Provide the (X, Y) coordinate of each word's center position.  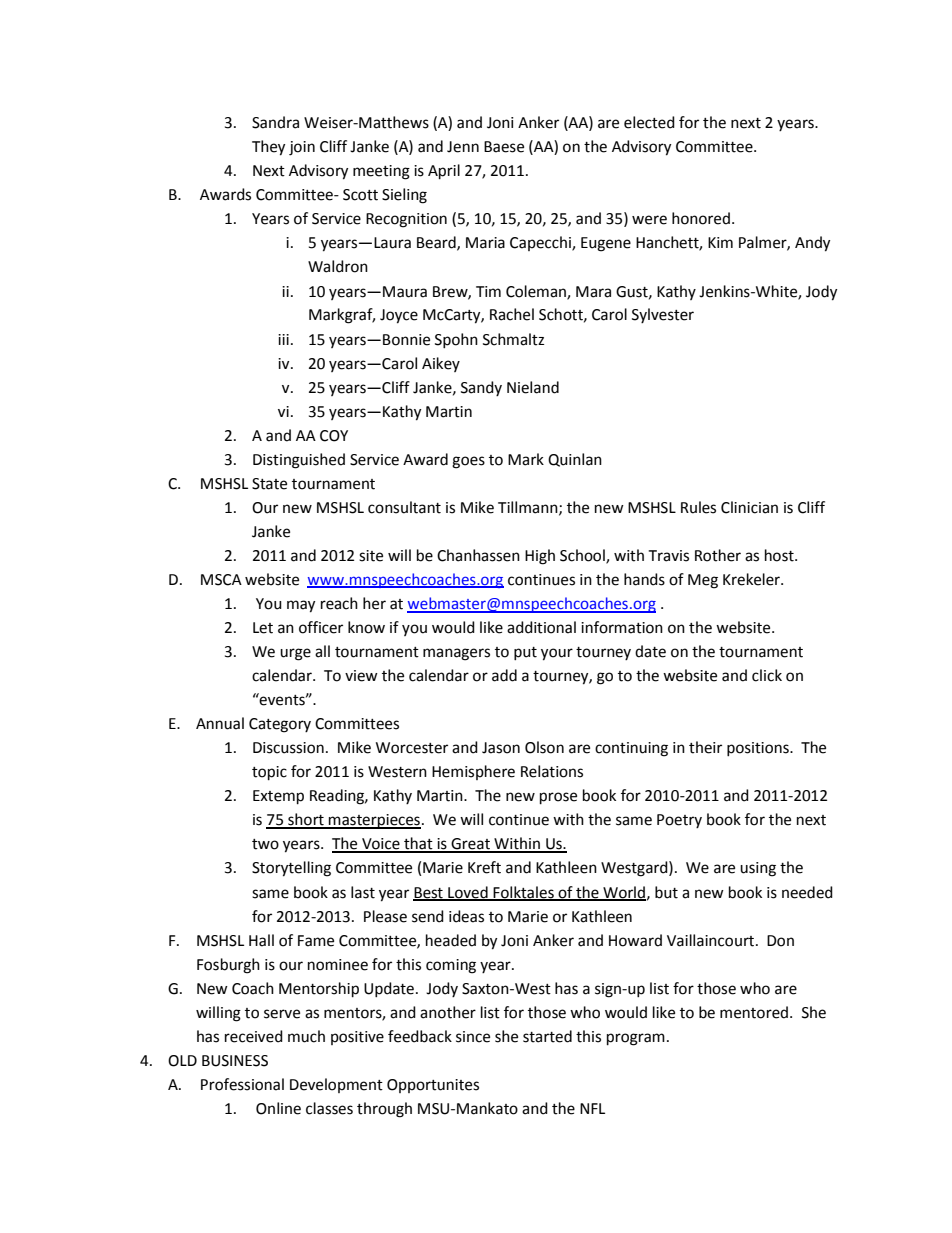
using (758, 869)
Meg (703, 581)
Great (470, 845)
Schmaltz (513, 339)
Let (263, 628)
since (473, 1037)
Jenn (463, 147)
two (265, 844)
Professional (242, 1084)
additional (541, 627)
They (268, 148)
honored (701, 218)
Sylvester (663, 315)
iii (283, 339)
